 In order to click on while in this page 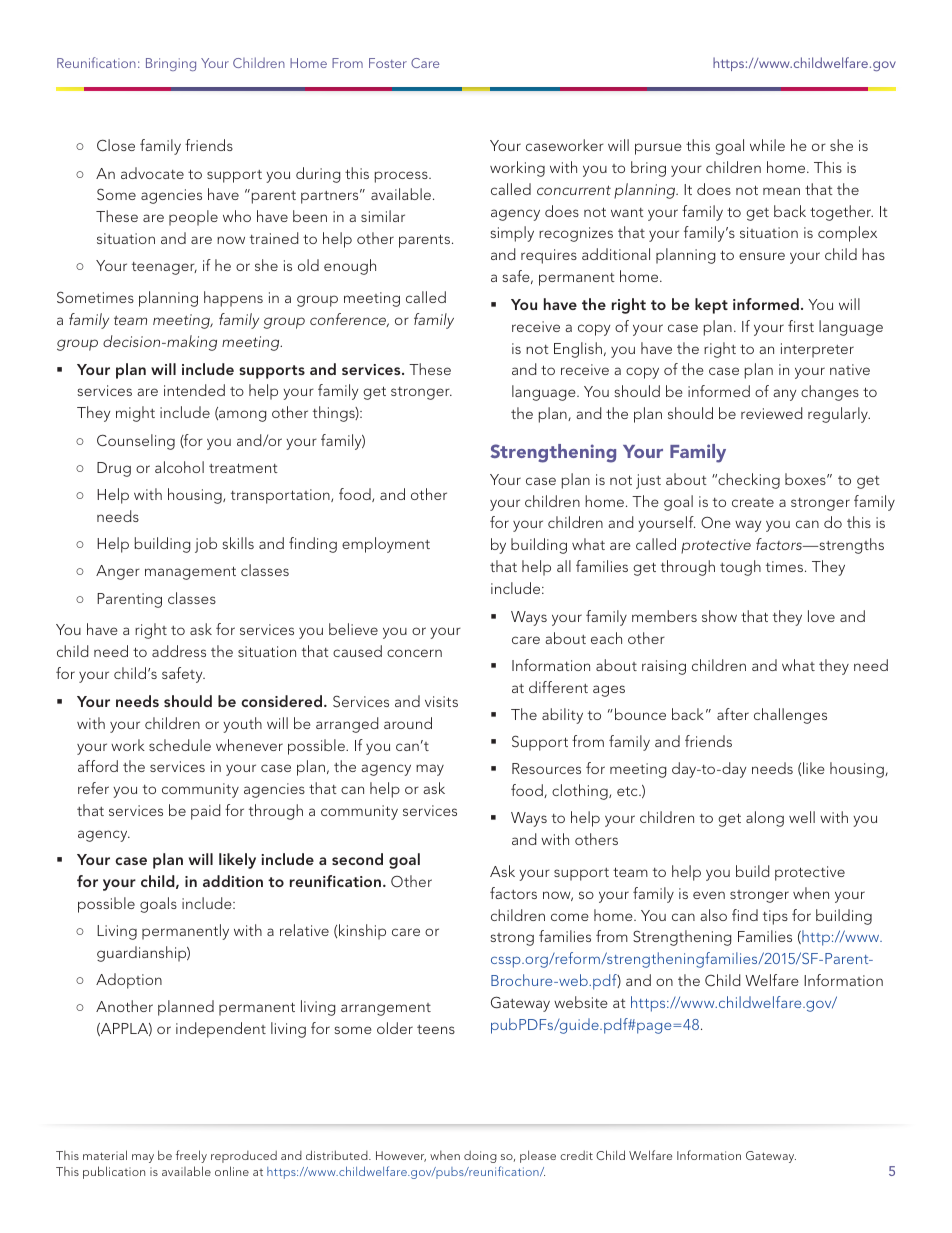, I will do `click(767, 145)`.
